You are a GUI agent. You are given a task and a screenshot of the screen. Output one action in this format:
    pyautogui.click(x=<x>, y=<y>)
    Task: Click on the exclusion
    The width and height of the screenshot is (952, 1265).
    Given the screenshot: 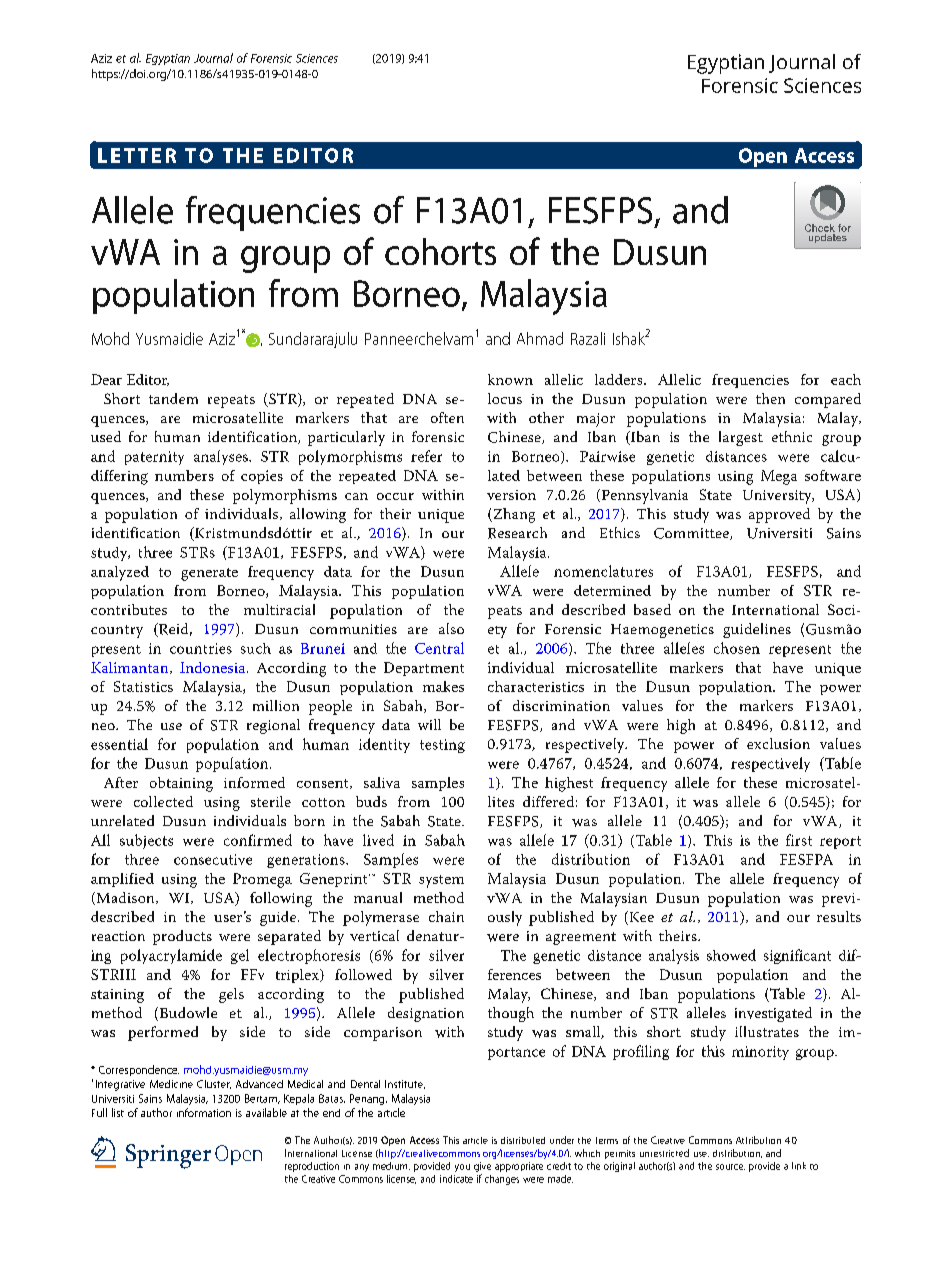 What is the action you would take?
    pyautogui.click(x=778, y=743)
